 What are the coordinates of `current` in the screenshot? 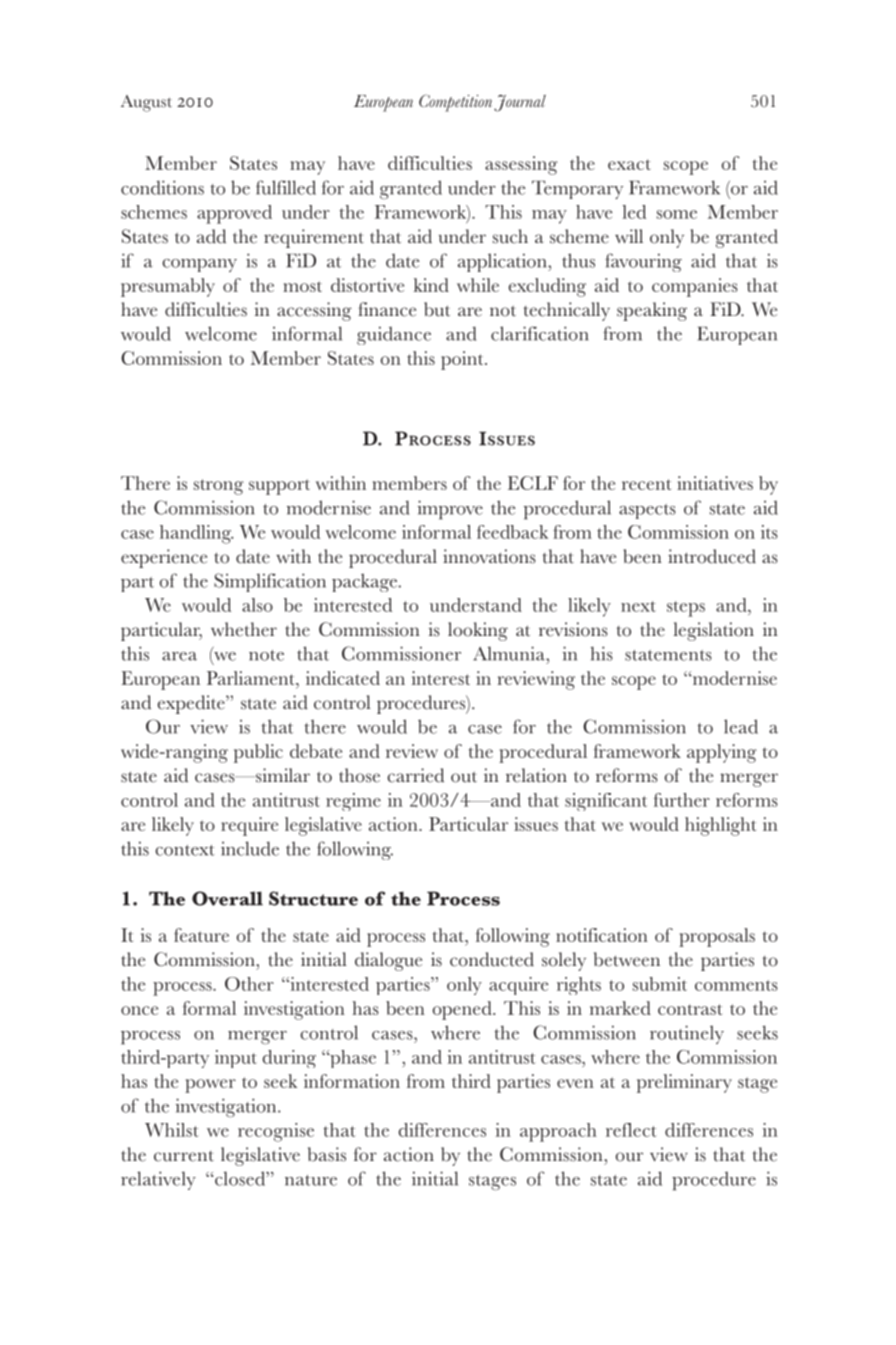 It's located at (184, 1156).
